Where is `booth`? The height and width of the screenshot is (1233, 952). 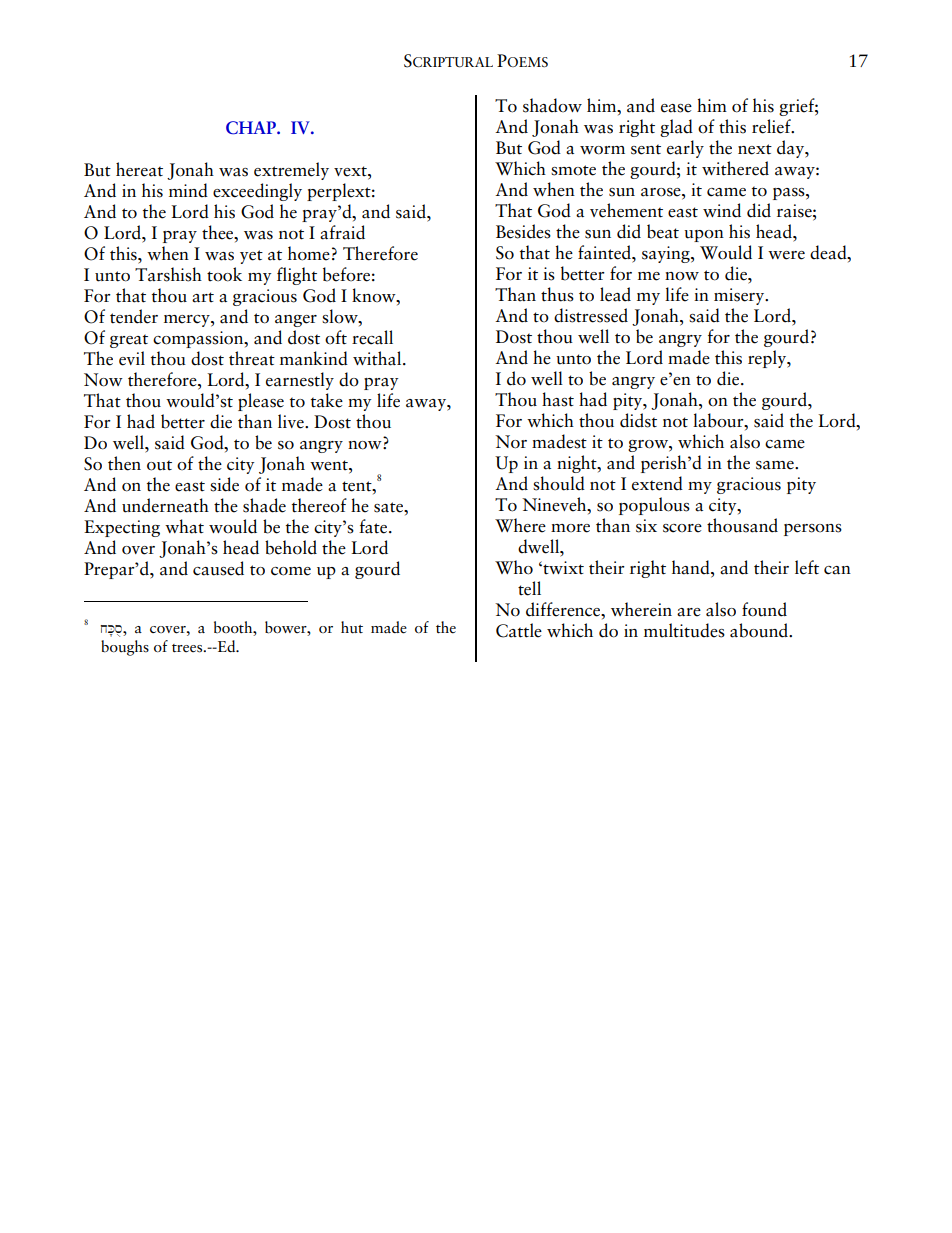
booth is located at coordinates (234, 627).
